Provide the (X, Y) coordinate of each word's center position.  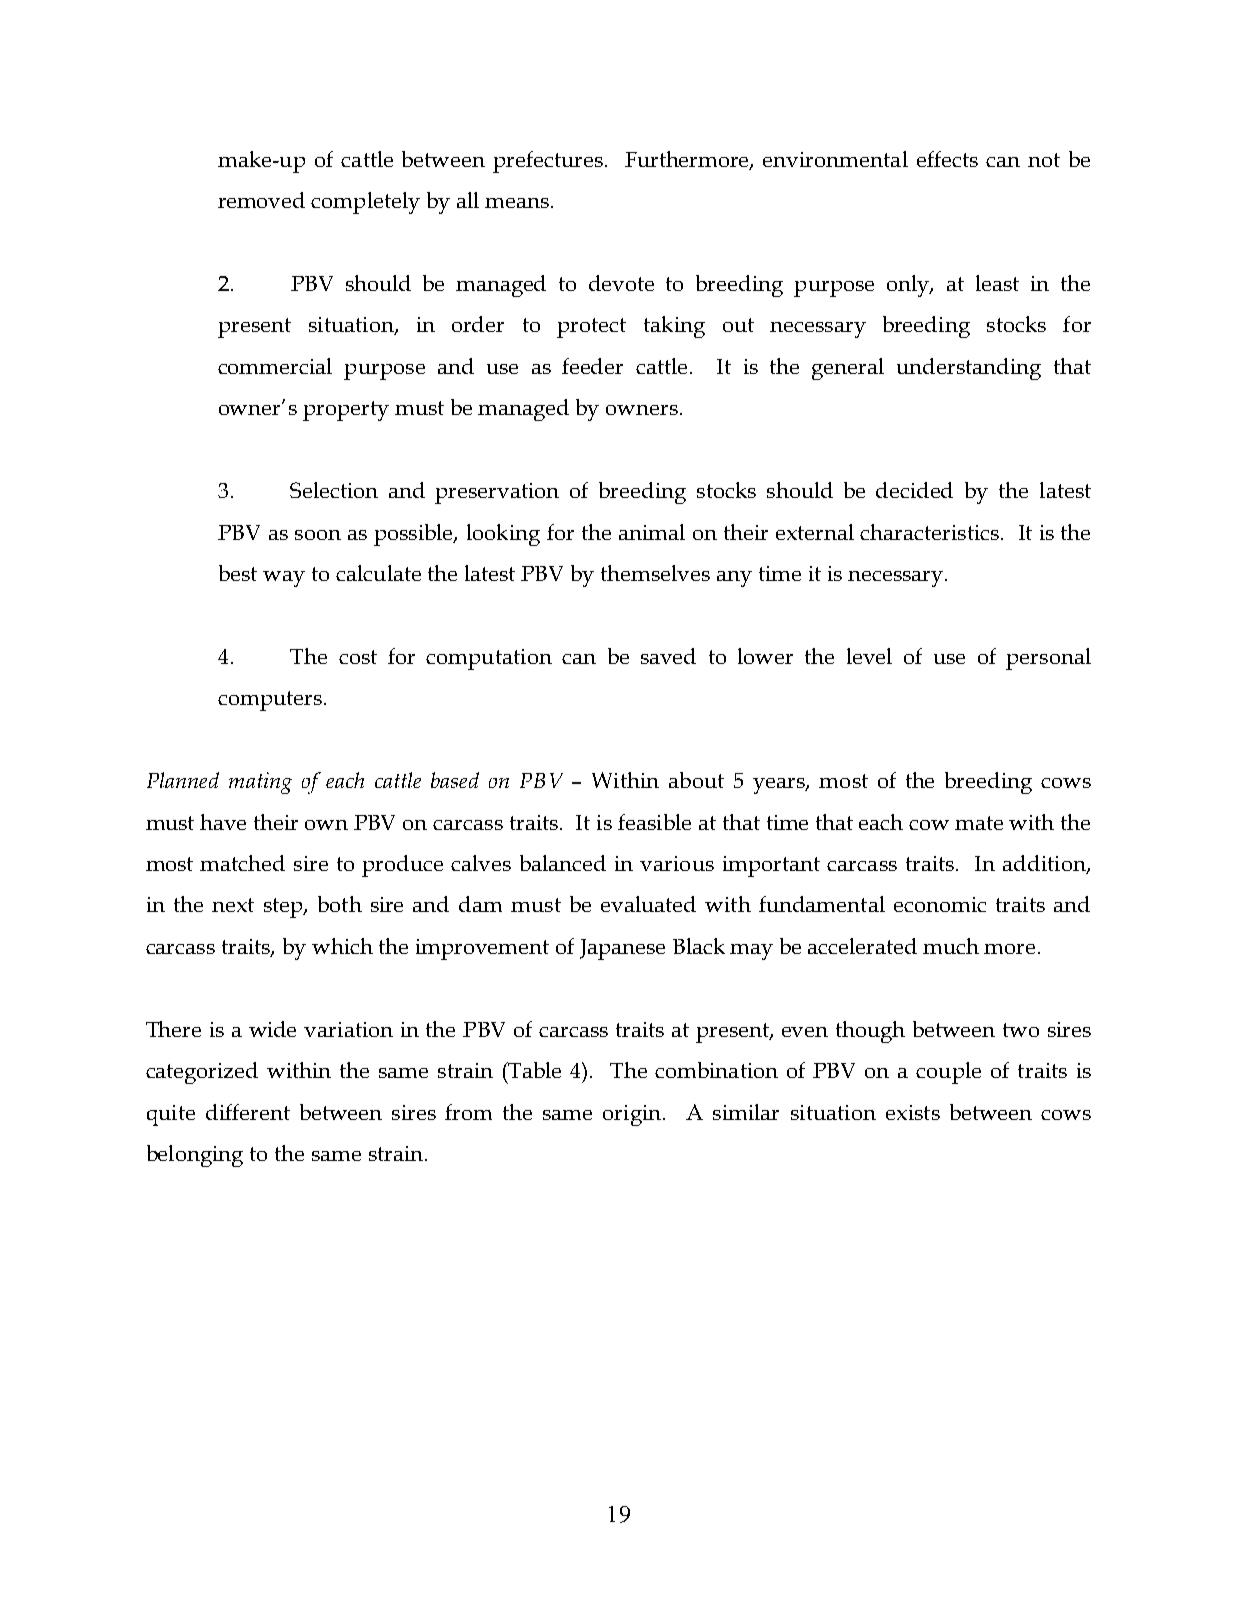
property (346, 411)
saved (668, 656)
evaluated (648, 904)
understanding (969, 369)
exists (913, 1112)
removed (261, 200)
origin (633, 1115)
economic (940, 904)
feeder (592, 366)
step (284, 908)
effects (947, 159)
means (517, 203)
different (248, 1112)
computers (271, 701)
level (869, 656)
